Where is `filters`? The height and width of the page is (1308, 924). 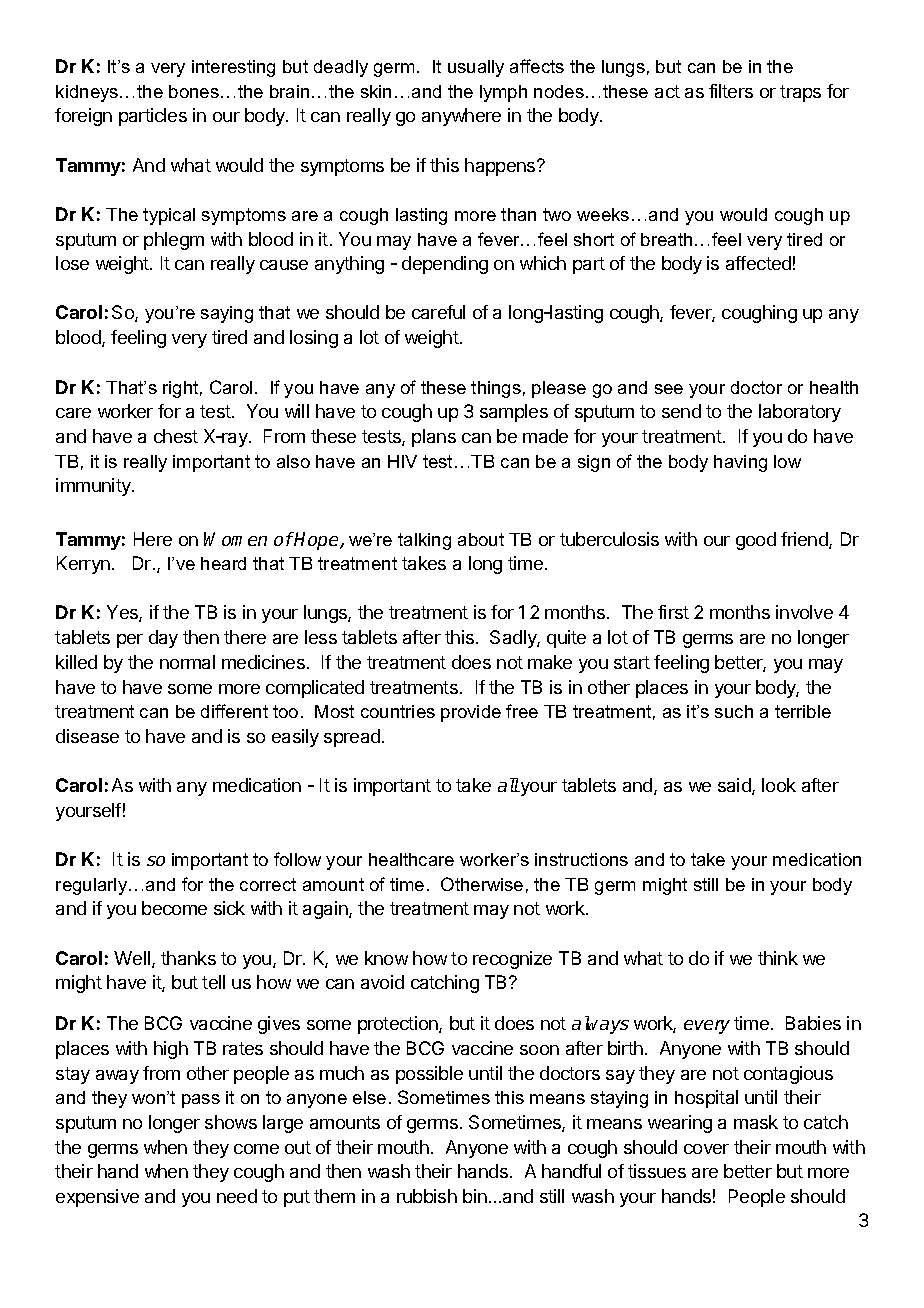 filters is located at coordinates (731, 91).
